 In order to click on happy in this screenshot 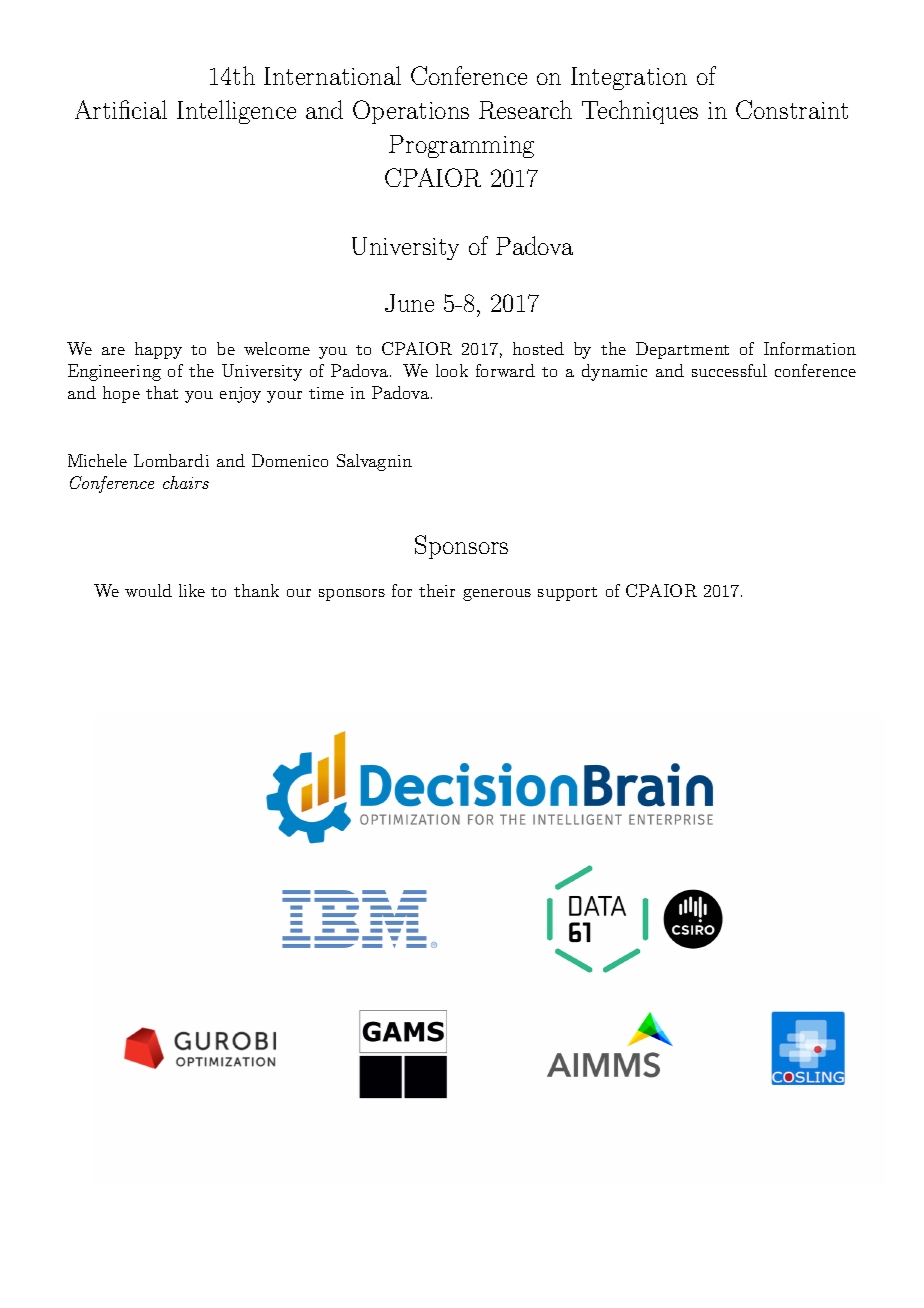, I will do `click(158, 350)`.
